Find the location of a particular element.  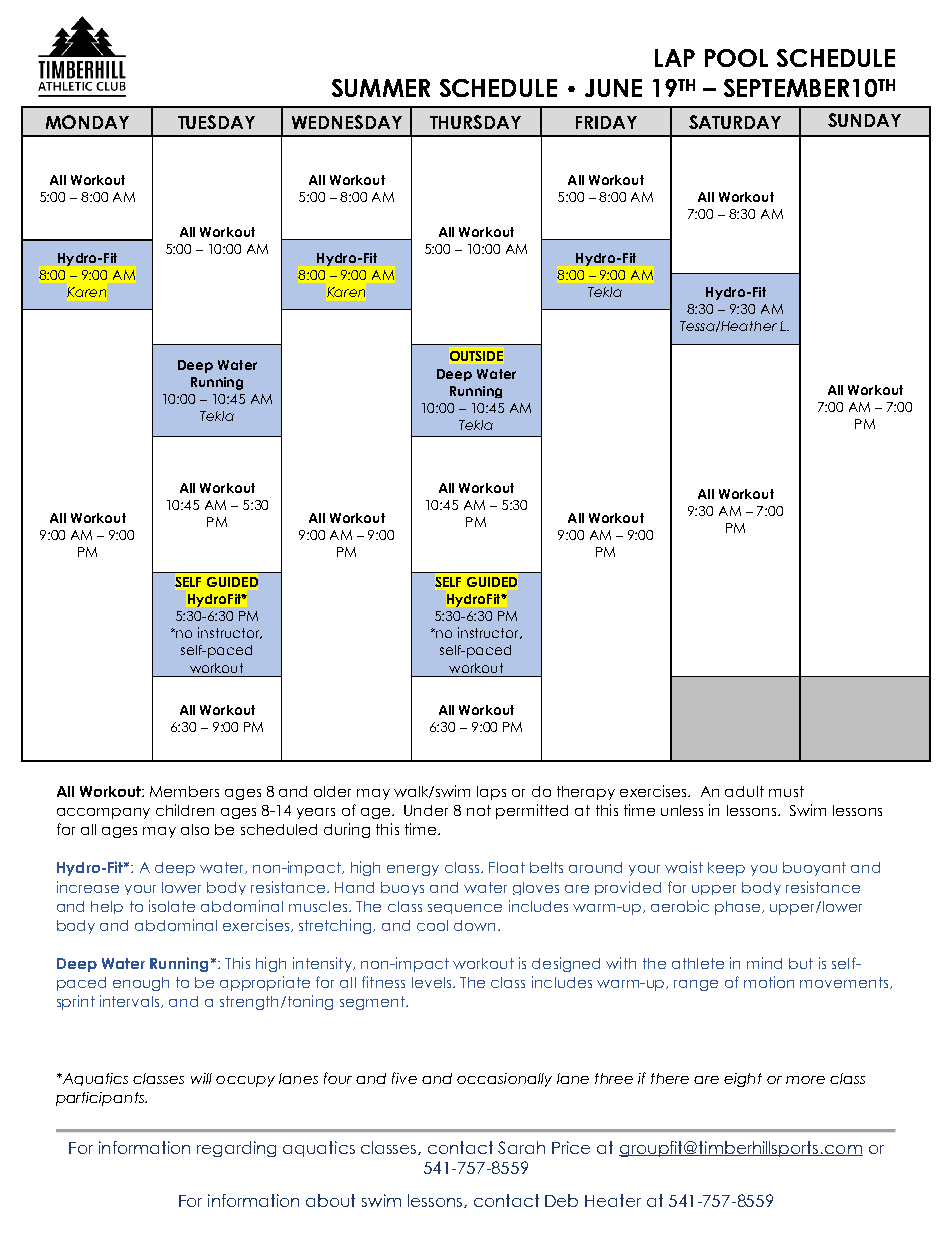

regarding is located at coordinates (236, 1149).
